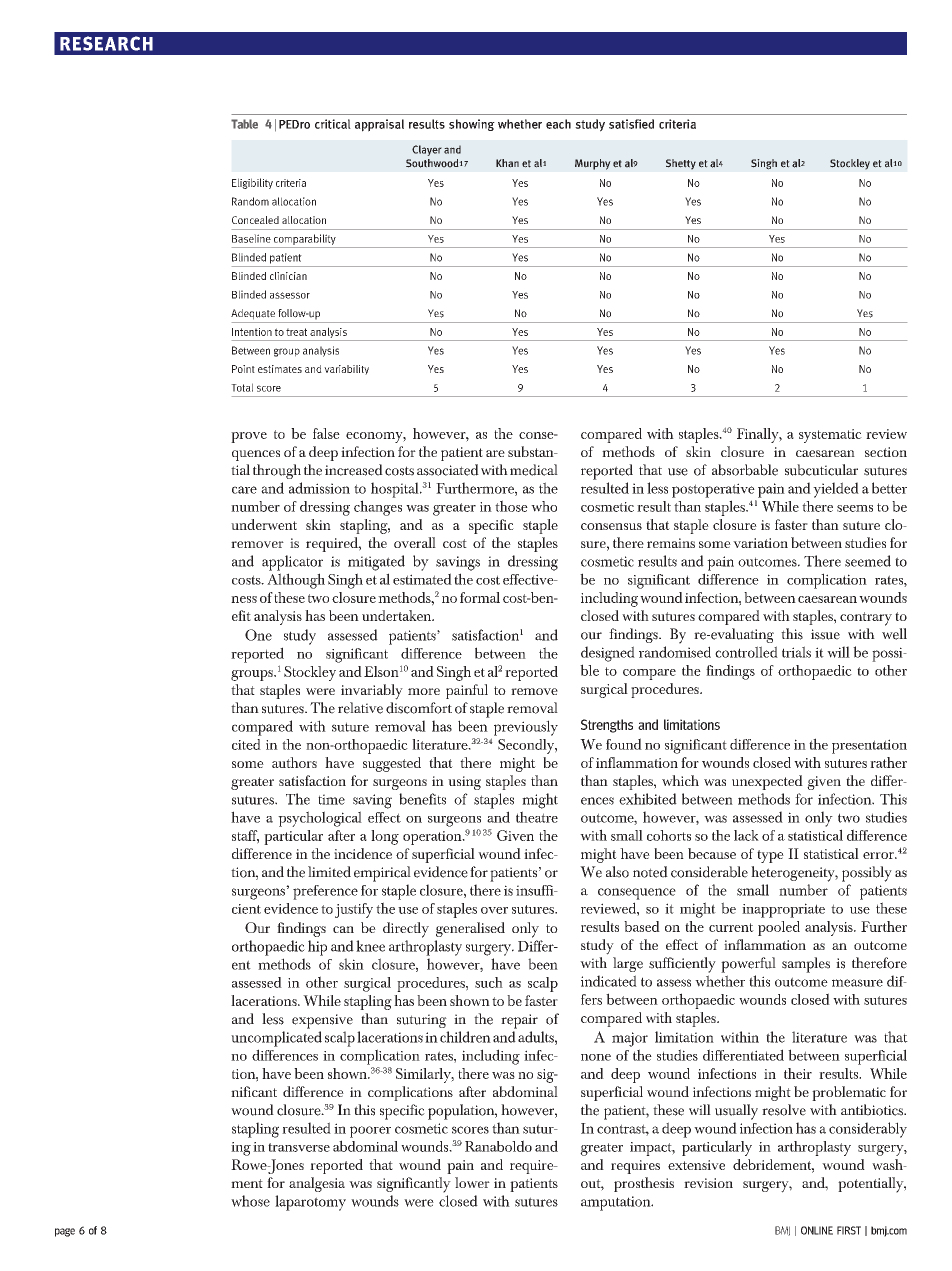 The width and height of the screenshot is (952, 1271). I want to click on formal, so click(480, 597).
